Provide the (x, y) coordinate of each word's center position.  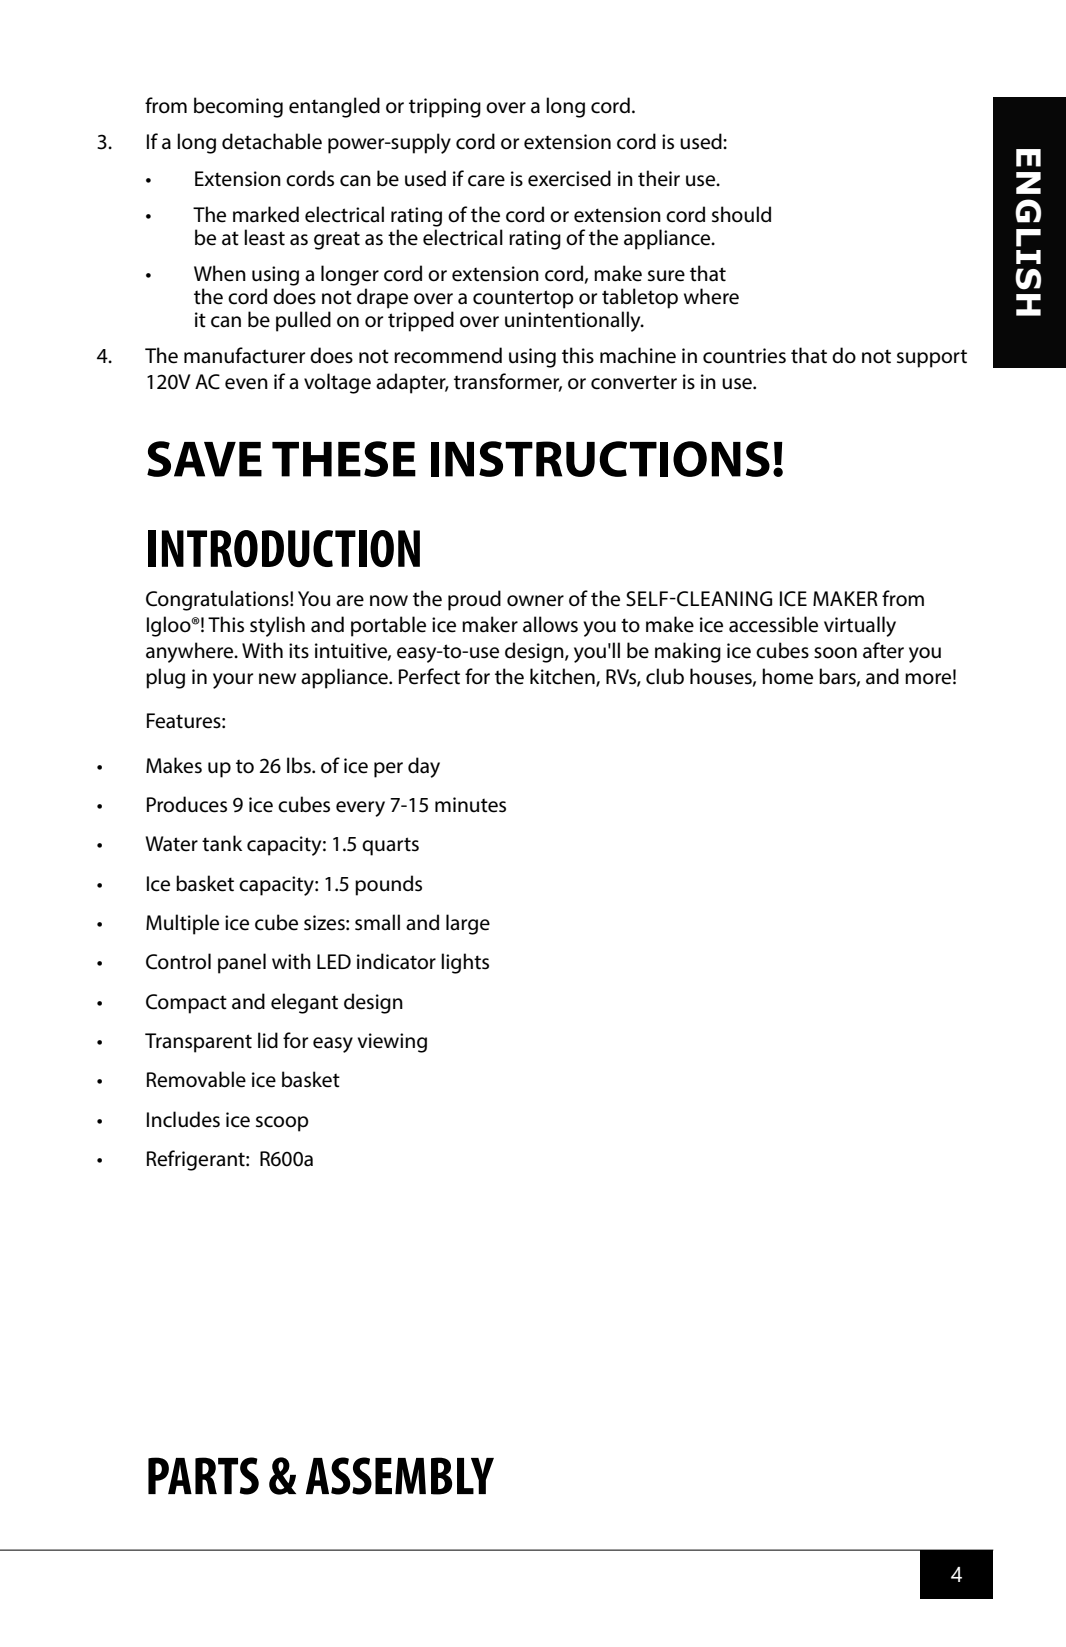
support (932, 358)
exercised (569, 178)
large (468, 924)
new (277, 679)
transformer (508, 382)
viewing (392, 1043)
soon (835, 653)
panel (242, 963)
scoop (282, 1124)
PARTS (203, 1476)
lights (465, 963)
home (787, 676)
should (741, 214)
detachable (272, 141)
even (246, 384)
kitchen (563, 677)
